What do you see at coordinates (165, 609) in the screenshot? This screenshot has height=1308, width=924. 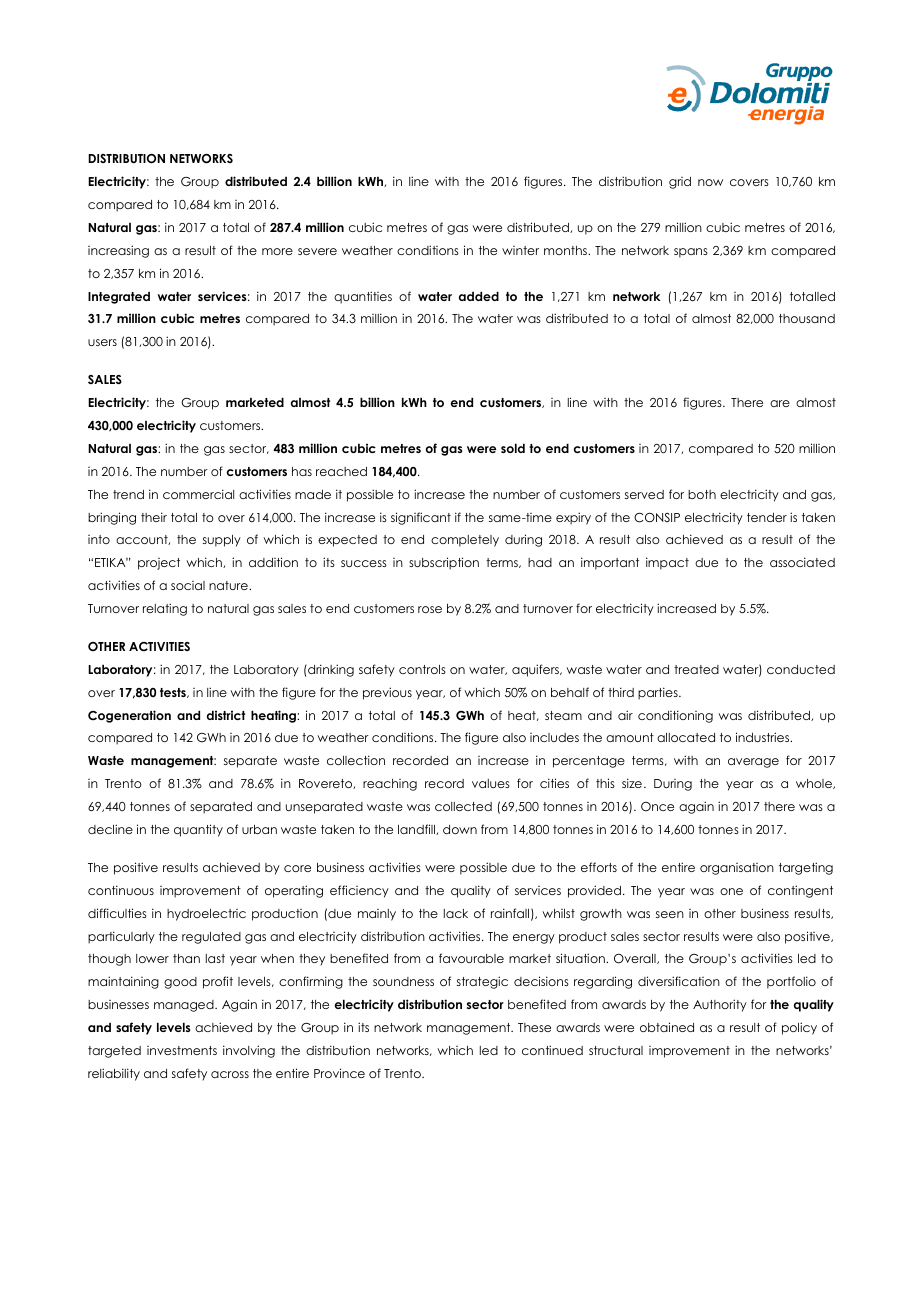 I see `relating` at bounding box center [165, 609].
